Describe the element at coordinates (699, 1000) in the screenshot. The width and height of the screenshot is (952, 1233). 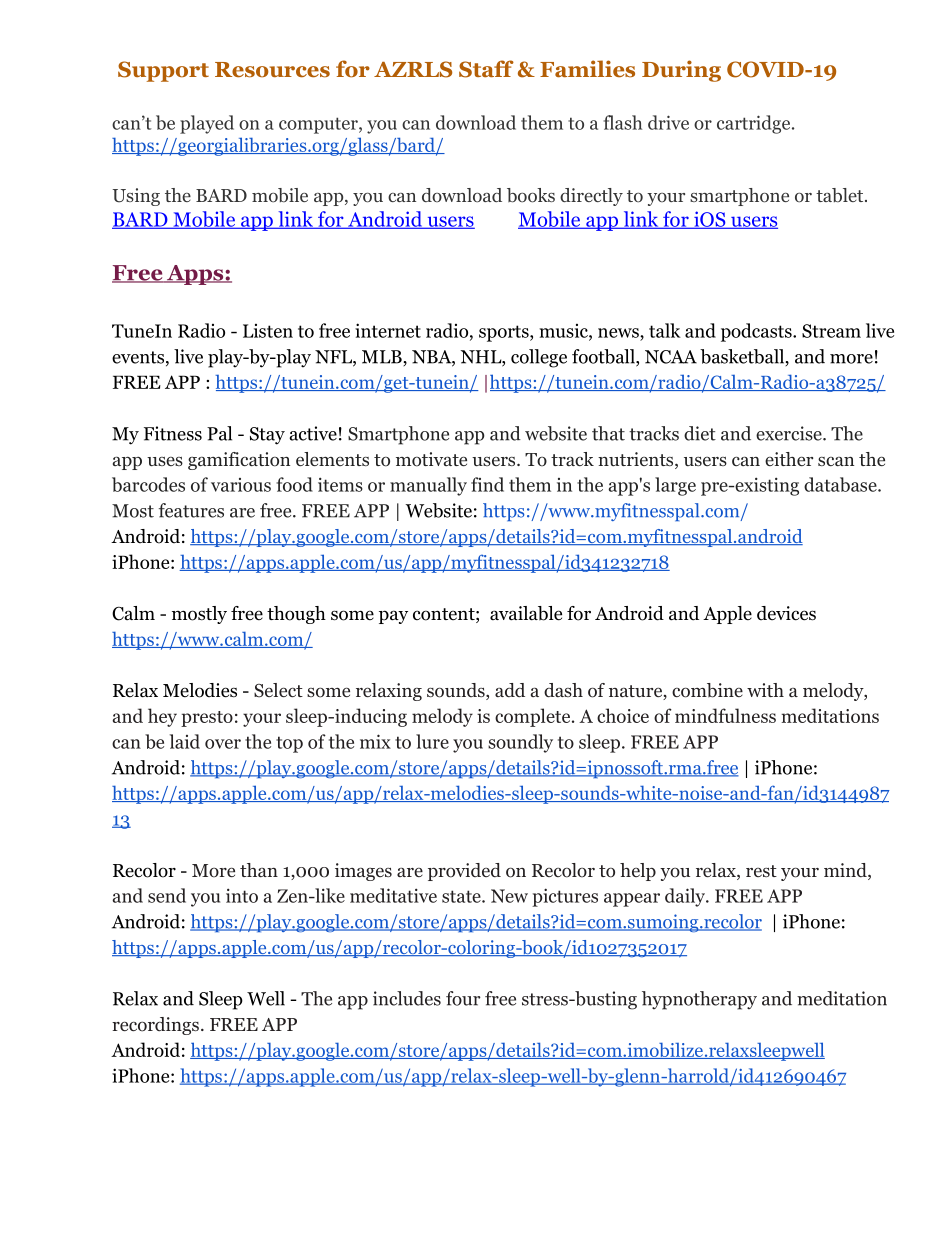
I see `hypnotherapy` at that location.
